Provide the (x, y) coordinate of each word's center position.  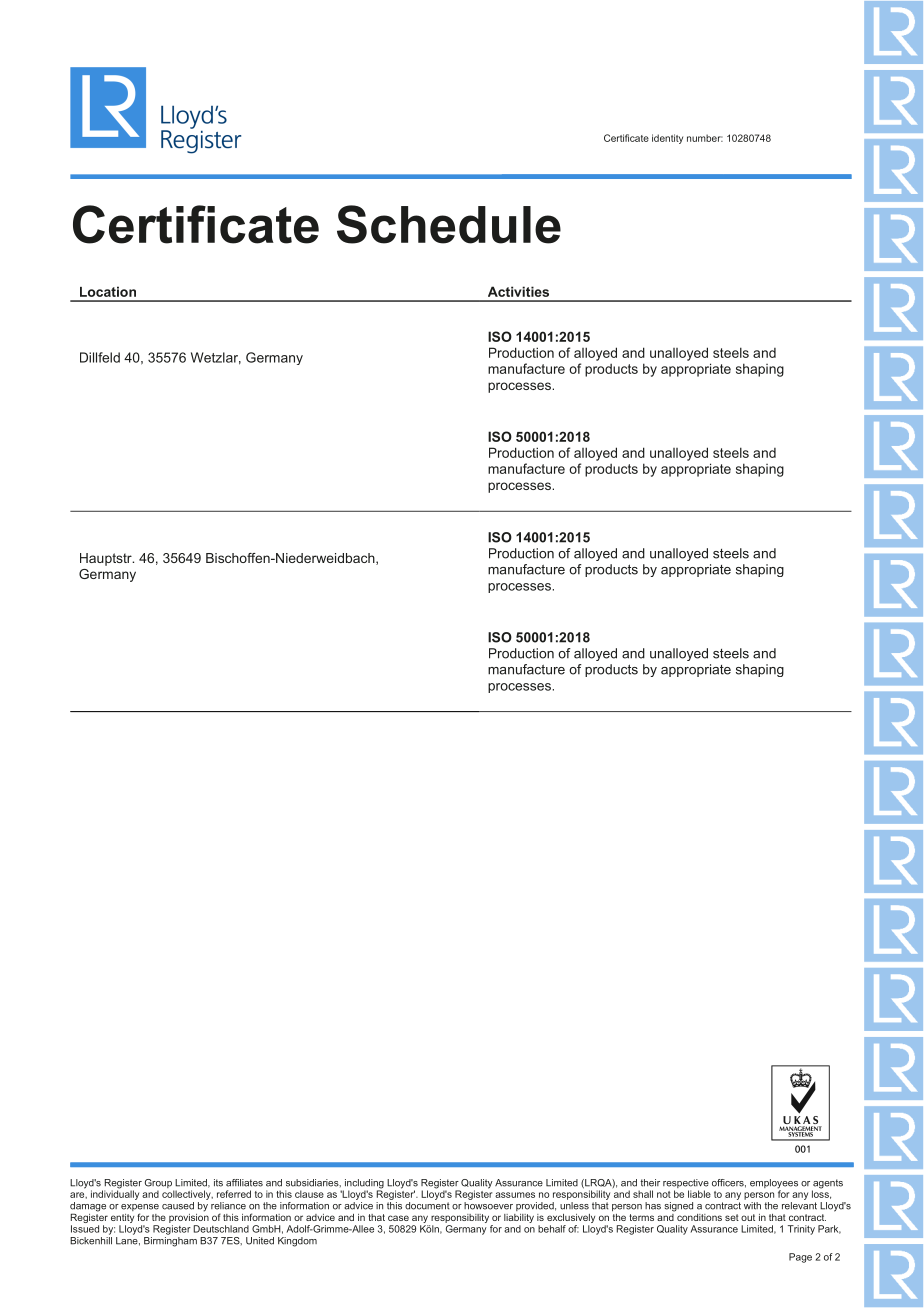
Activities (518, 291)
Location (108, 291)
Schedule (449, 224)
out (748, 1217)
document (427, 1206)
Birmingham (170, 1240)
